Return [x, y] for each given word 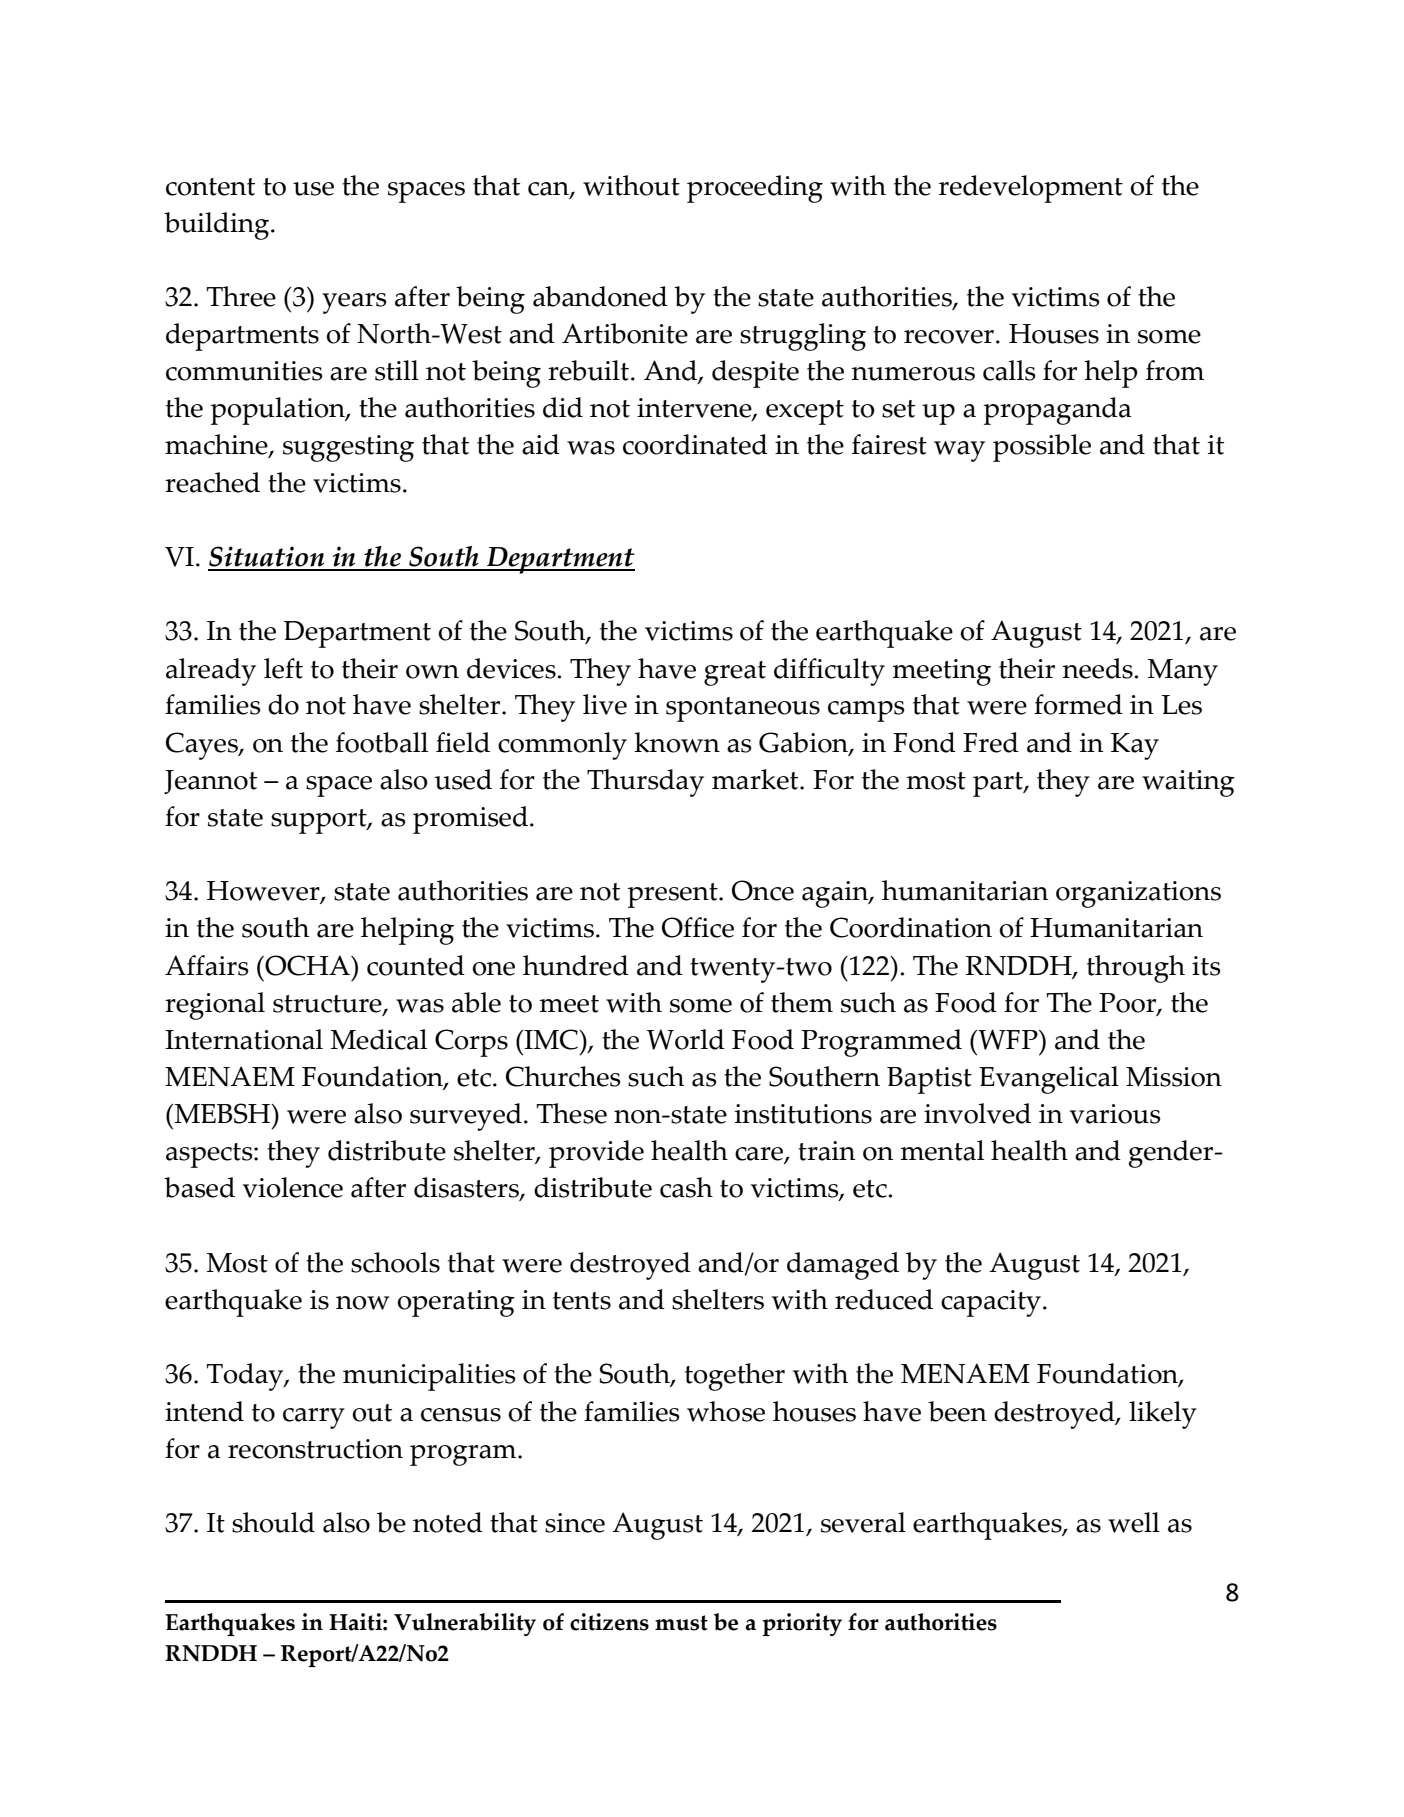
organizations [1138, 894]
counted [416, 965]
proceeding [755, 189]
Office [698, 927]
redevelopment [1031, 189]
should [273, 1522]
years [354, 303]
